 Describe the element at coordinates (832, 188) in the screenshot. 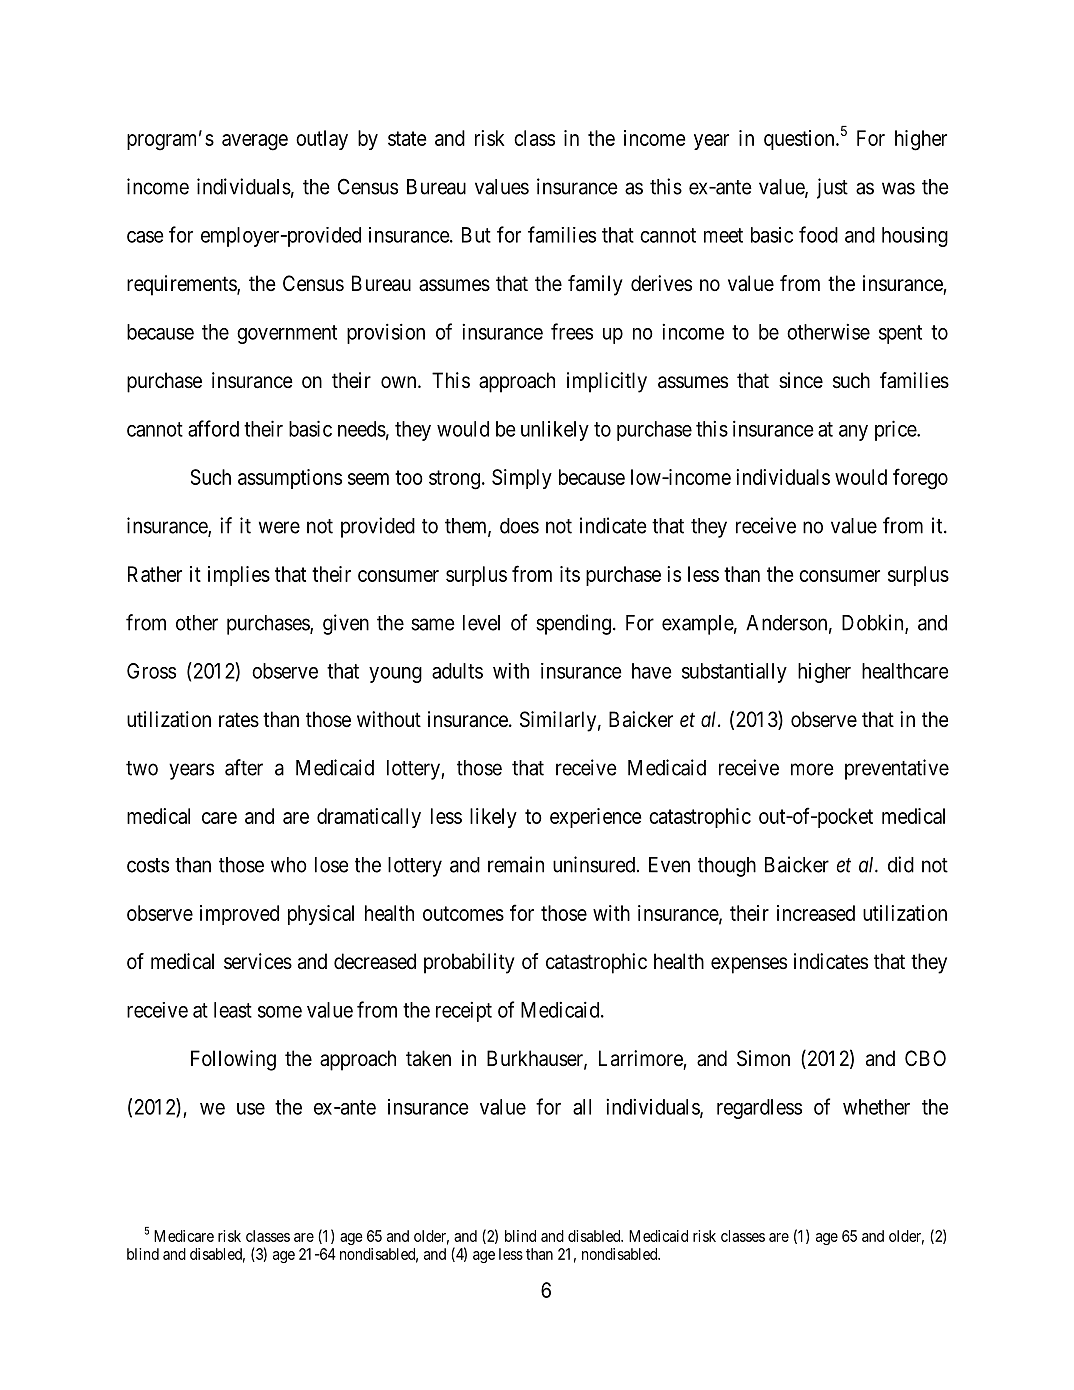

I see `just` at that location.
